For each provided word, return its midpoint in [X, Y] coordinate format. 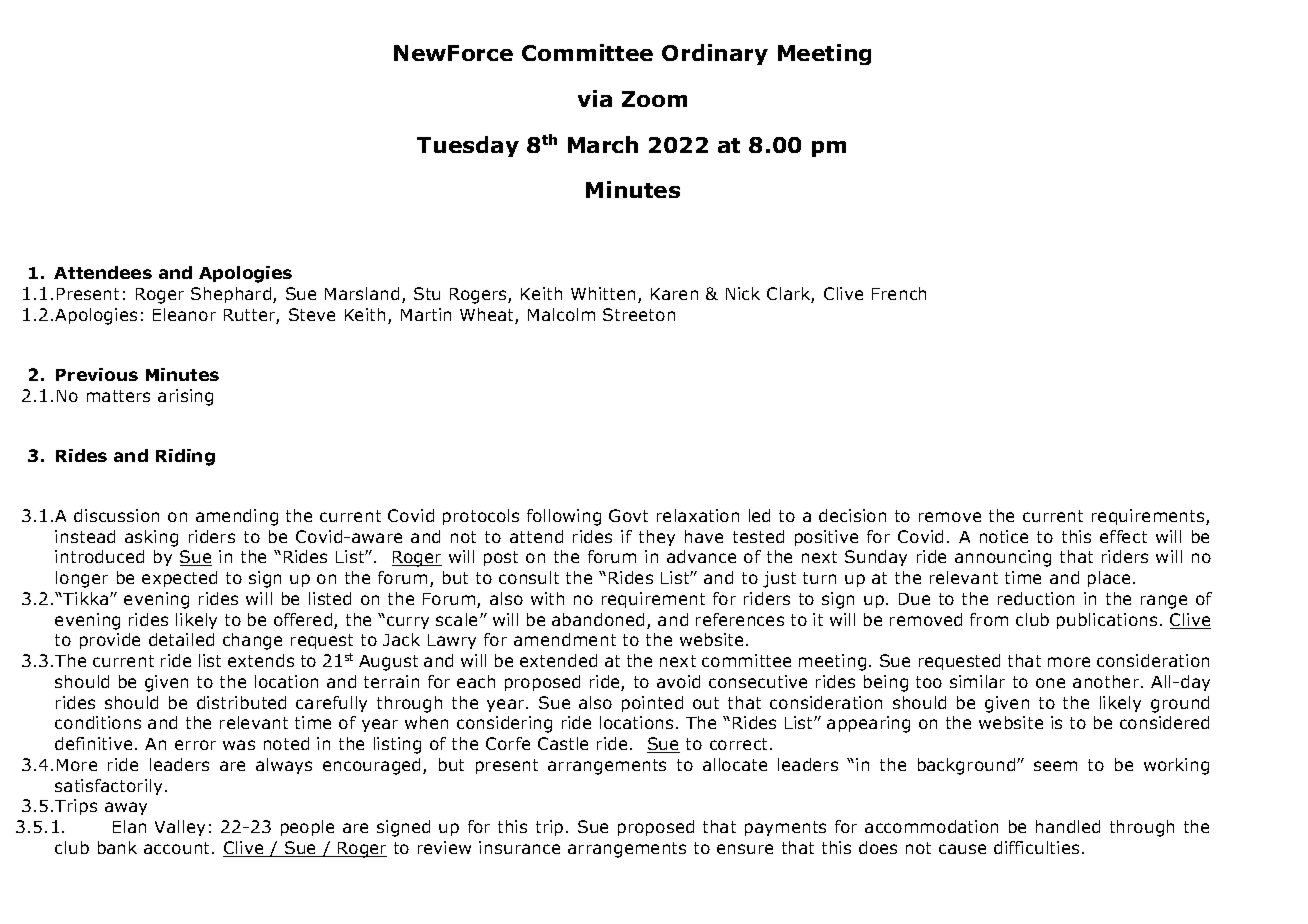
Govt [628, 515]
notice [1004, 536]
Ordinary [715, 54]
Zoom [654, 99]
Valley [180, 828]
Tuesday [468, 146]
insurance [519, 847]
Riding [185, 457]
